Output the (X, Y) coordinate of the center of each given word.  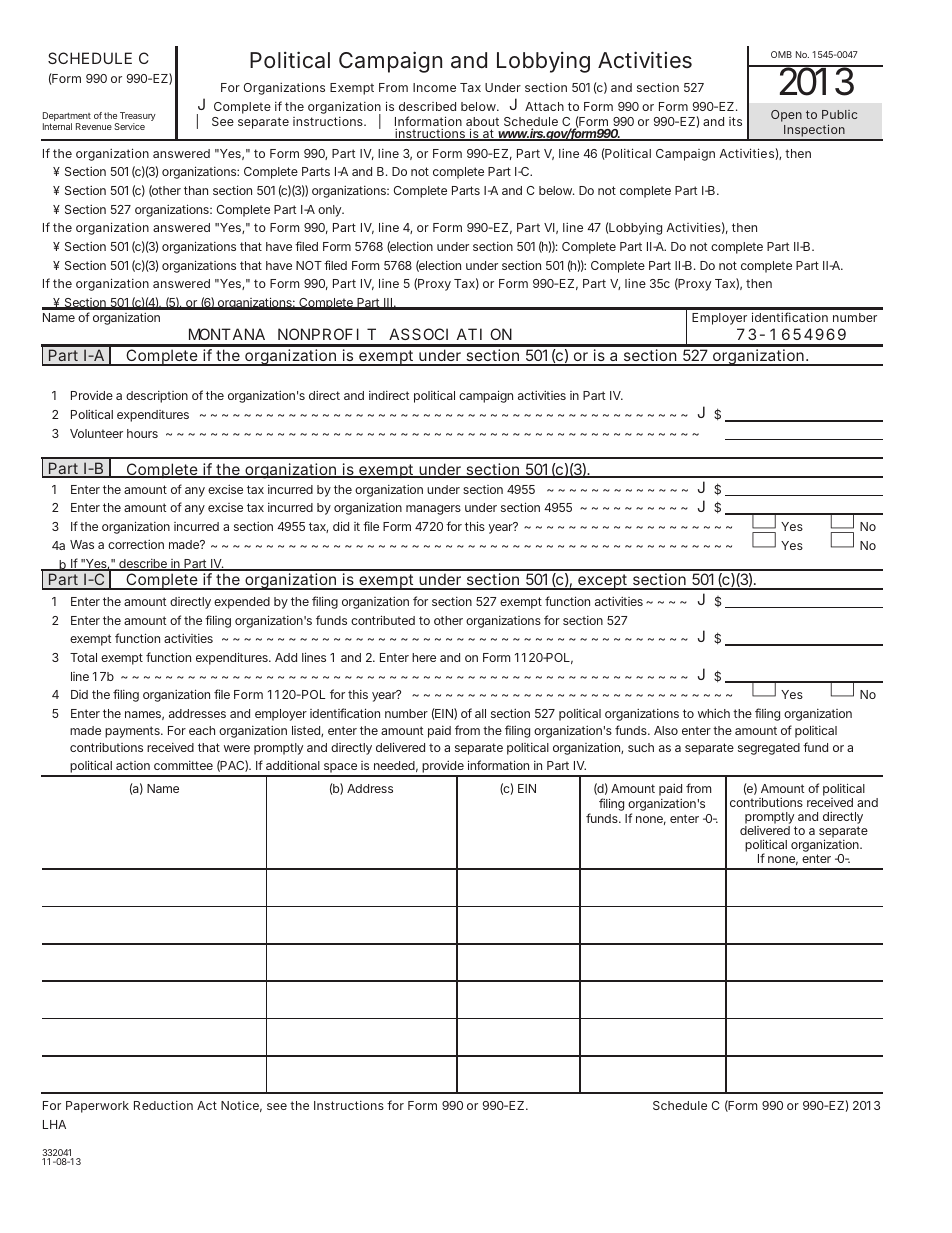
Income (434, 87)
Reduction (163, 1105)
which (714, 713)
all (480, 713)
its (735, 121)
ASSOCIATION (450, 334)
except (603, 582)
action (133, 765)
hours (142, 433)
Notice (241, 1106)
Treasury (137, 118)
